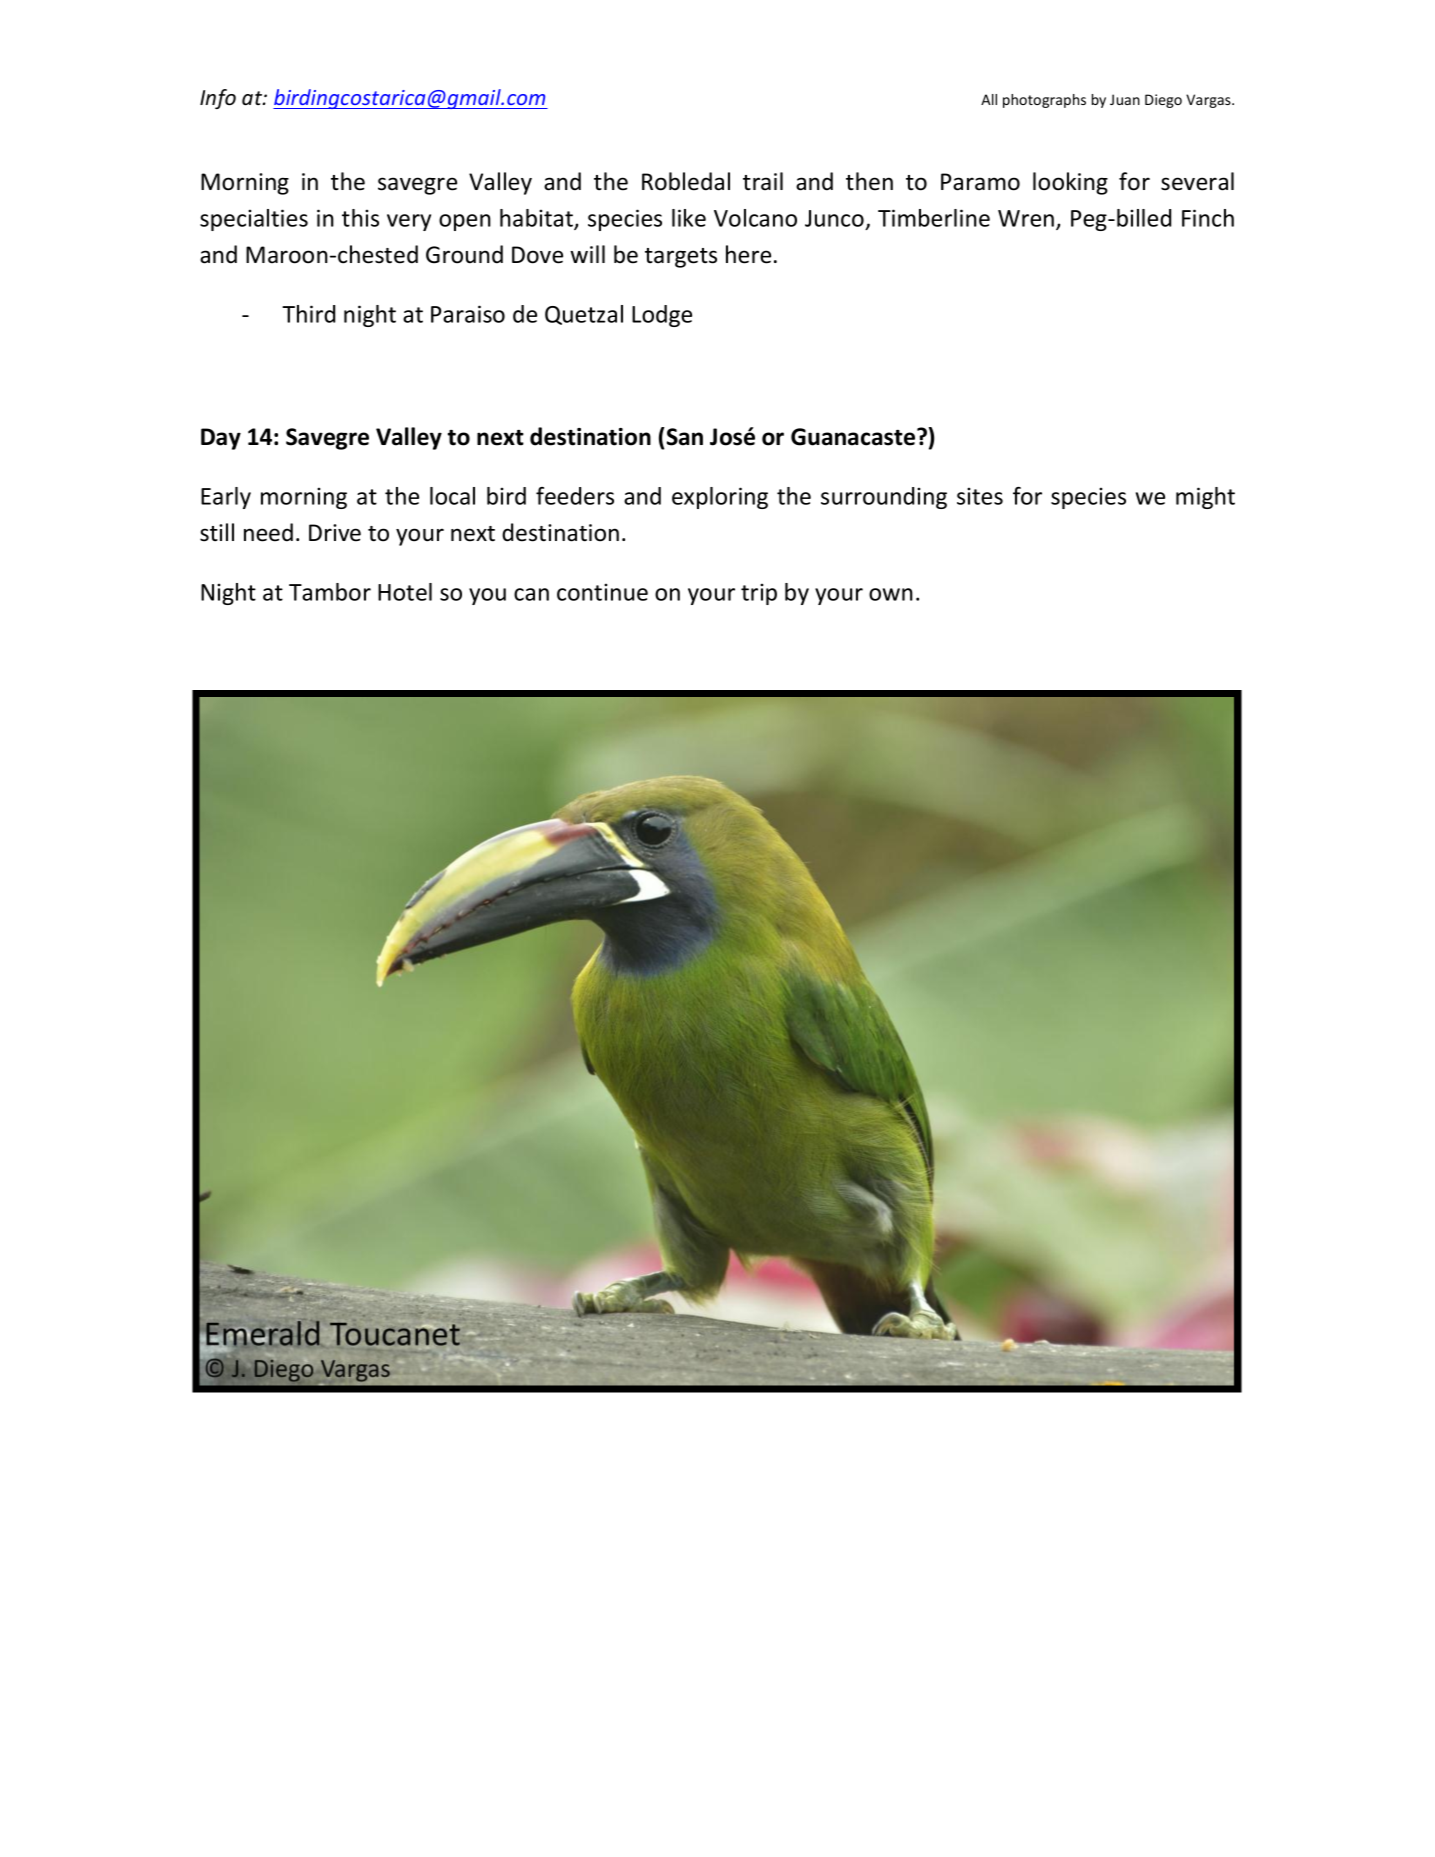  Describe the element at coordinates (662, 316) in the screenshot. I see `Lodge` at that location.
